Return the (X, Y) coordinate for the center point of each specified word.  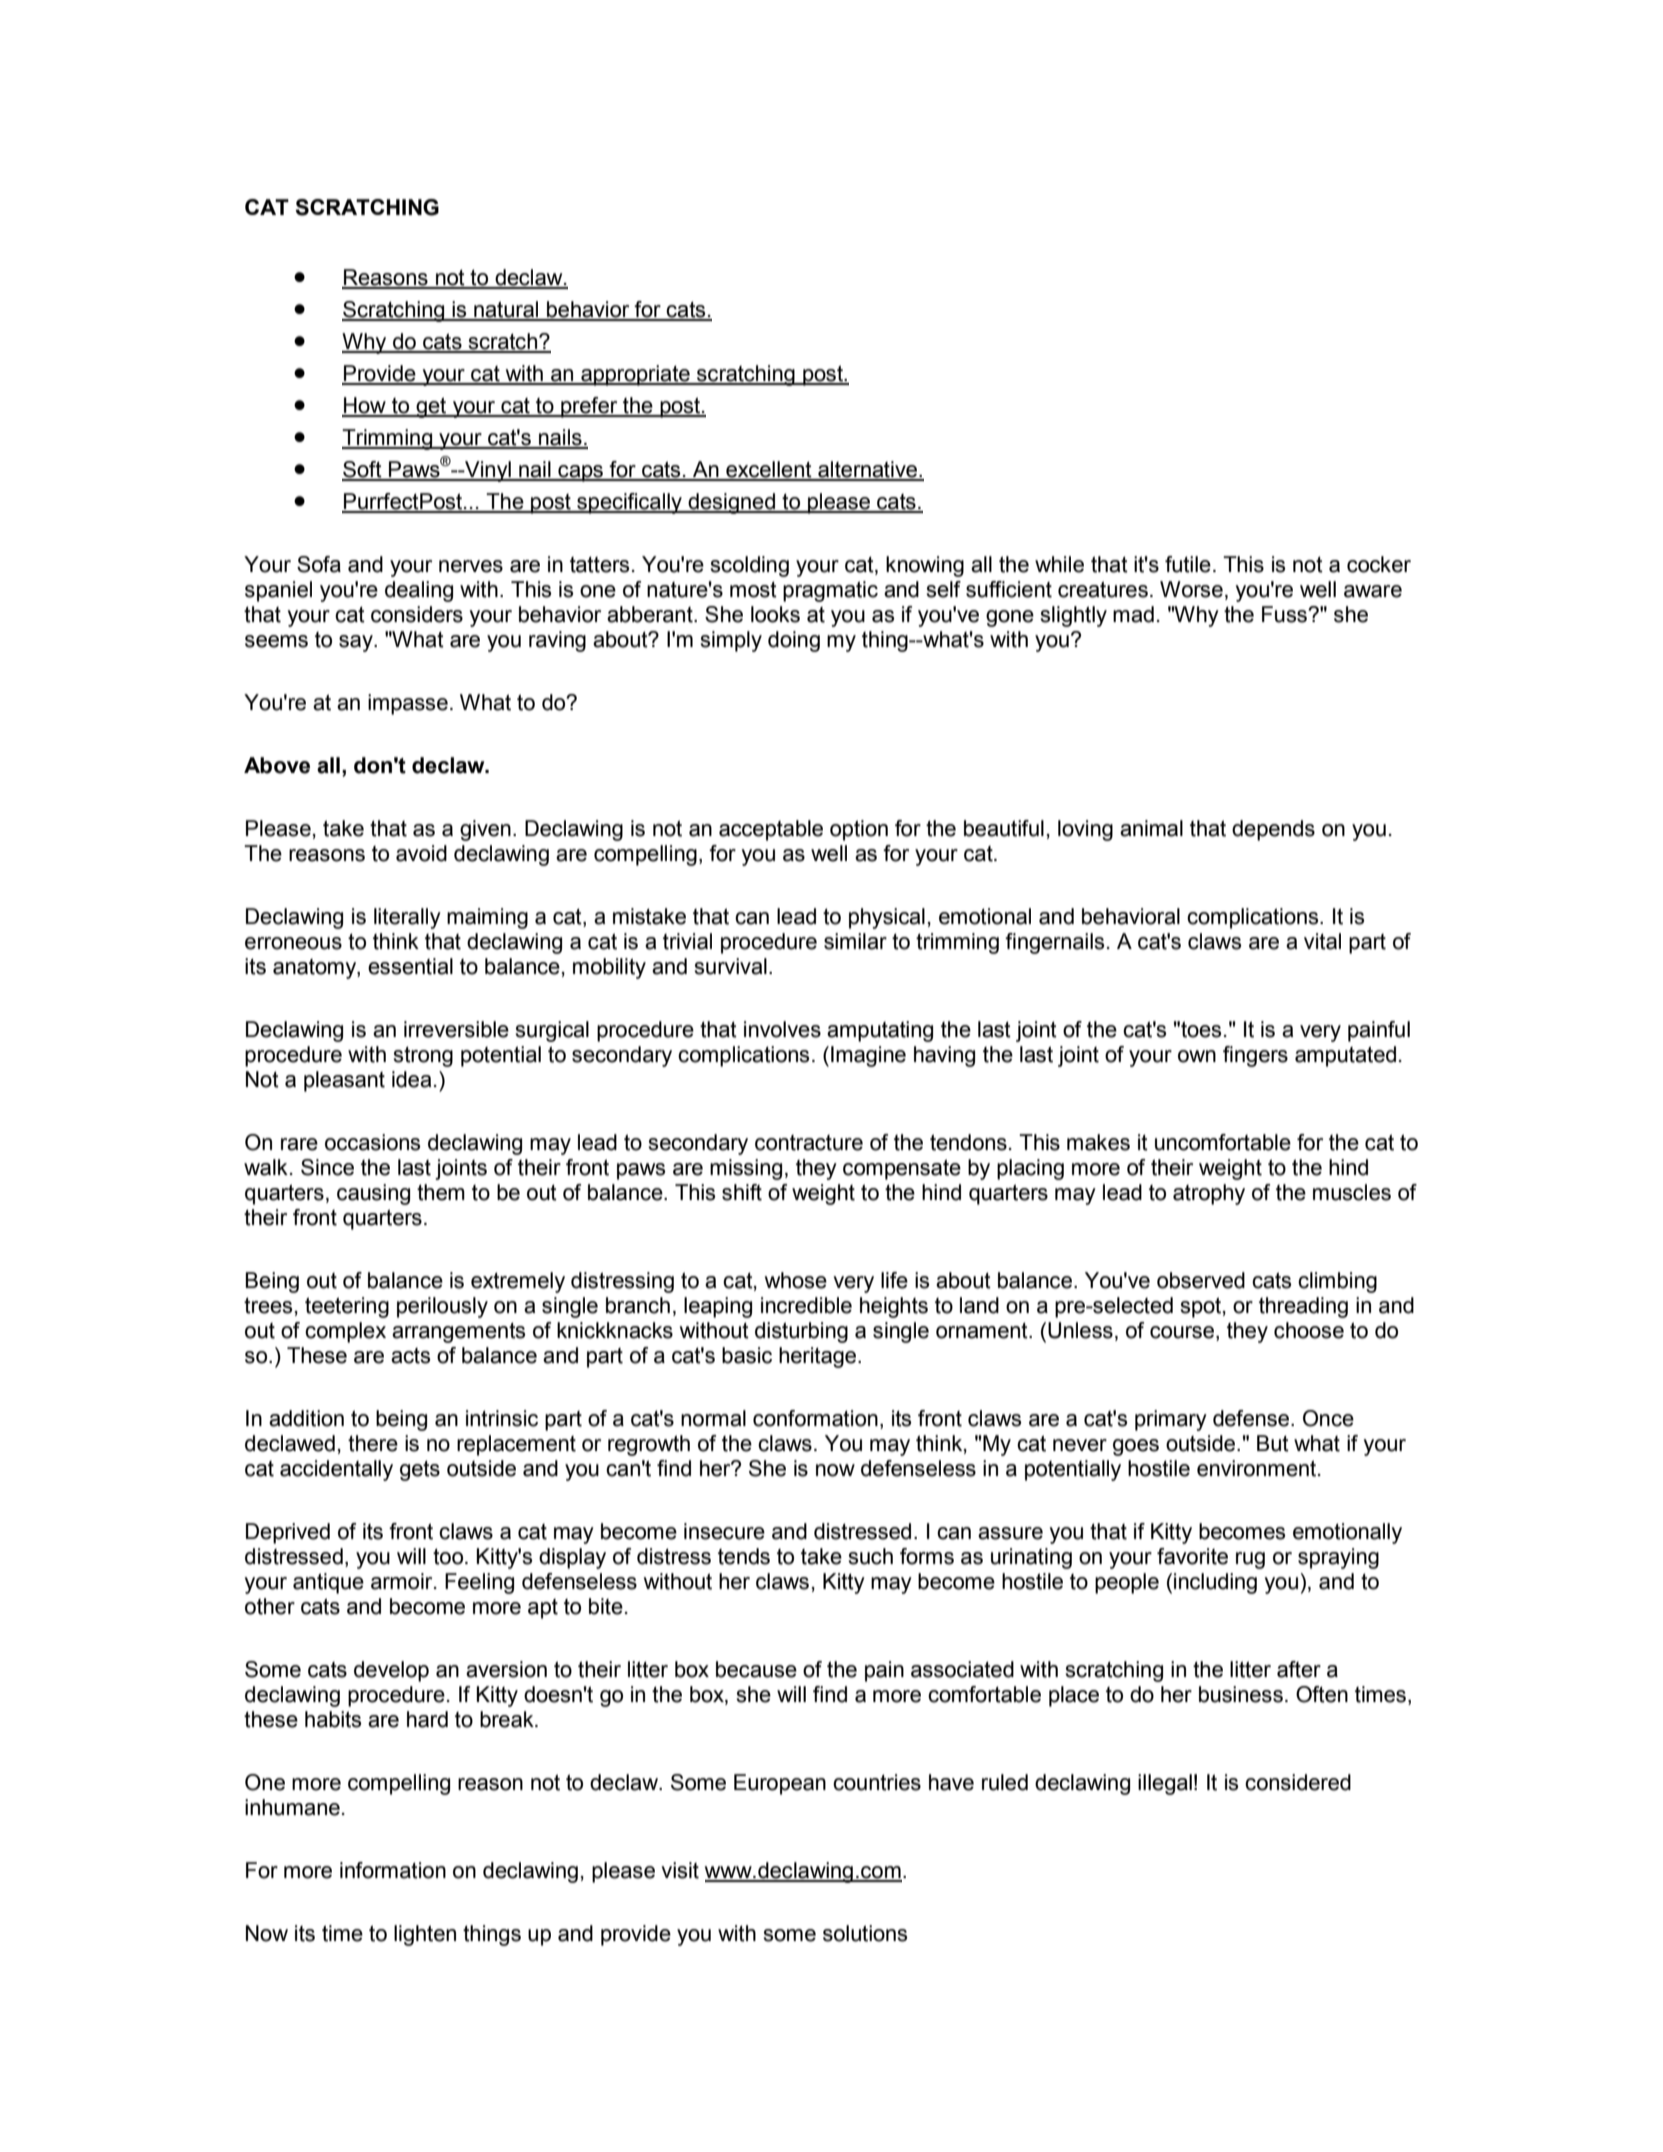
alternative (868, 470)
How (365, 406)
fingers (1255, 1056)
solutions (865, 1933)
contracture (809, 1143)
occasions (372, 1142)
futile (1188, 564)
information (393, 1870)
